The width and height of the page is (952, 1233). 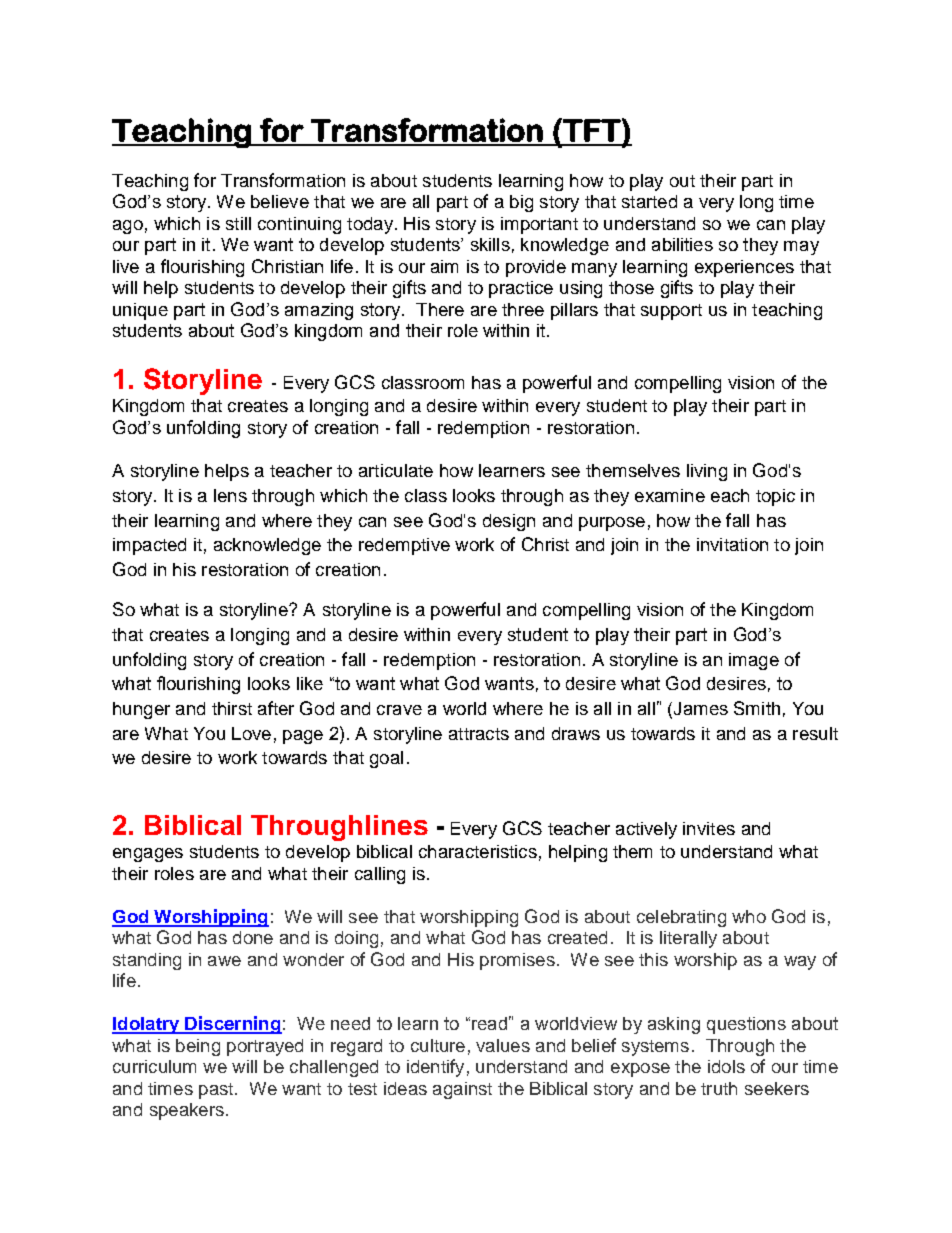 What do you see at coordinates (709, 828) in the page?
I see `invites` at bounding box center [709, 828].
